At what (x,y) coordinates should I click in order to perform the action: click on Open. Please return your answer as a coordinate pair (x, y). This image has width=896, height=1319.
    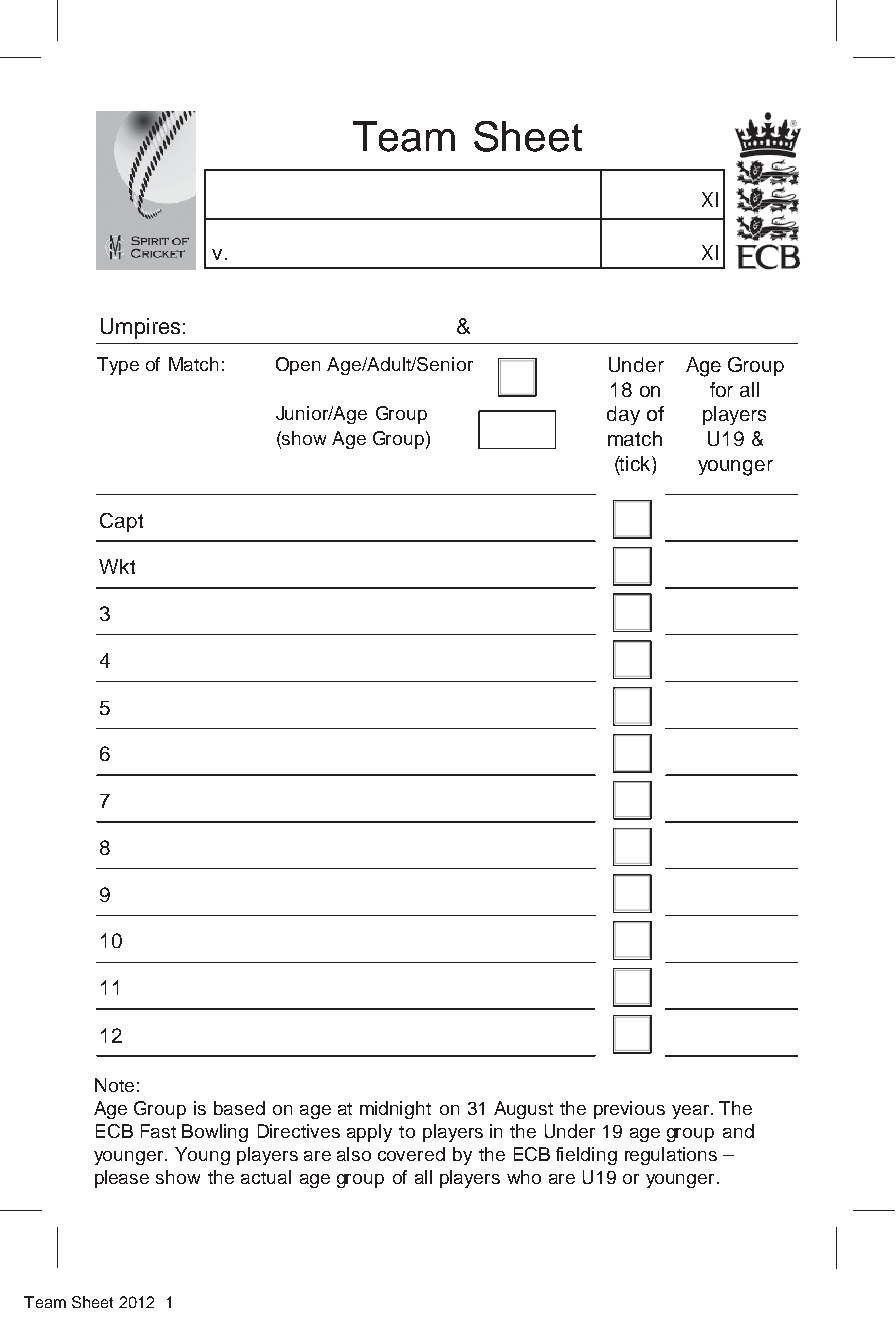
    Looking at the image, I should click on (298, 366).
